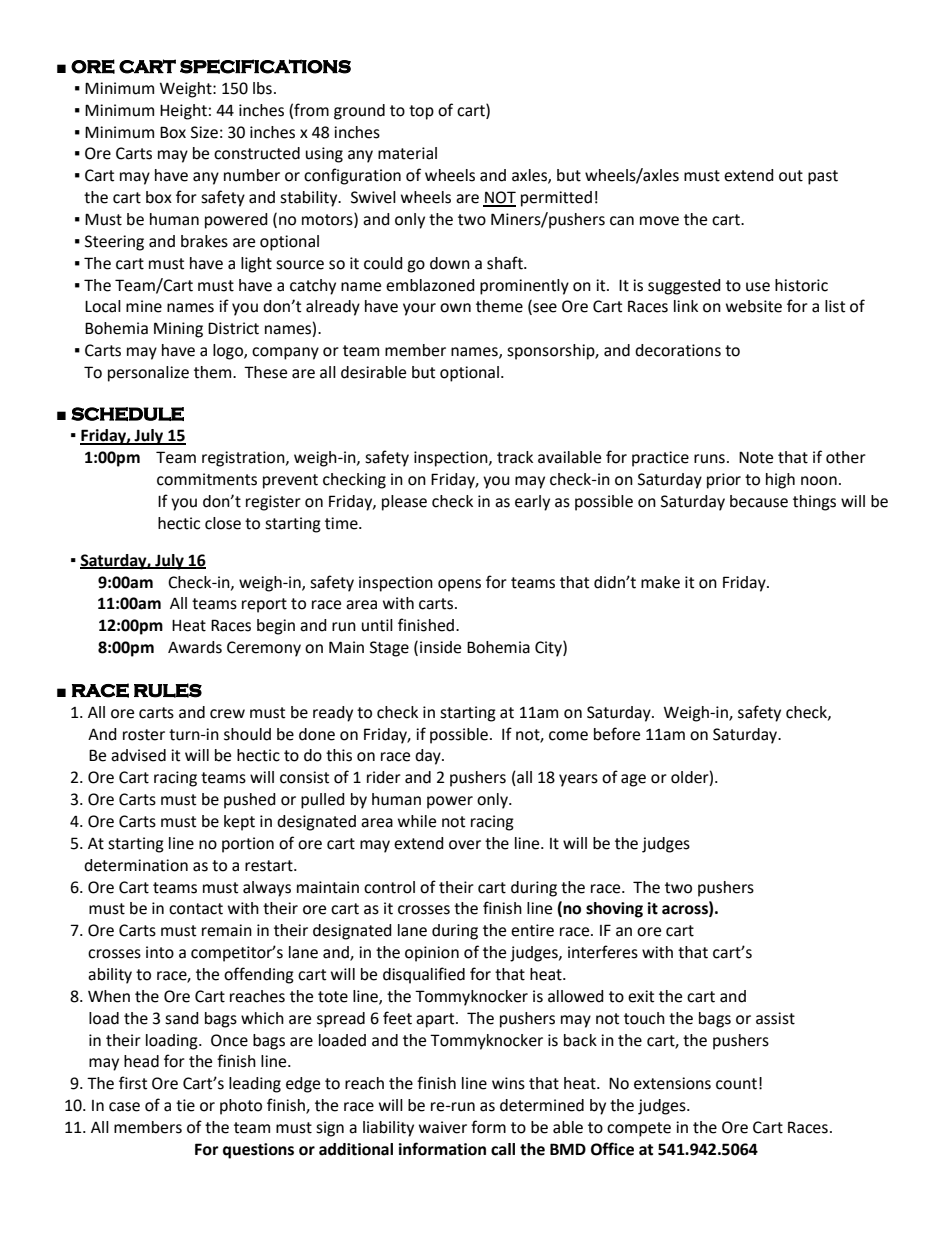 This screenshot has height=1233, width=952. What do you see at coordinates (459, 585) in the screenshot?
I see `opens` at bounding box center [459, 585].
